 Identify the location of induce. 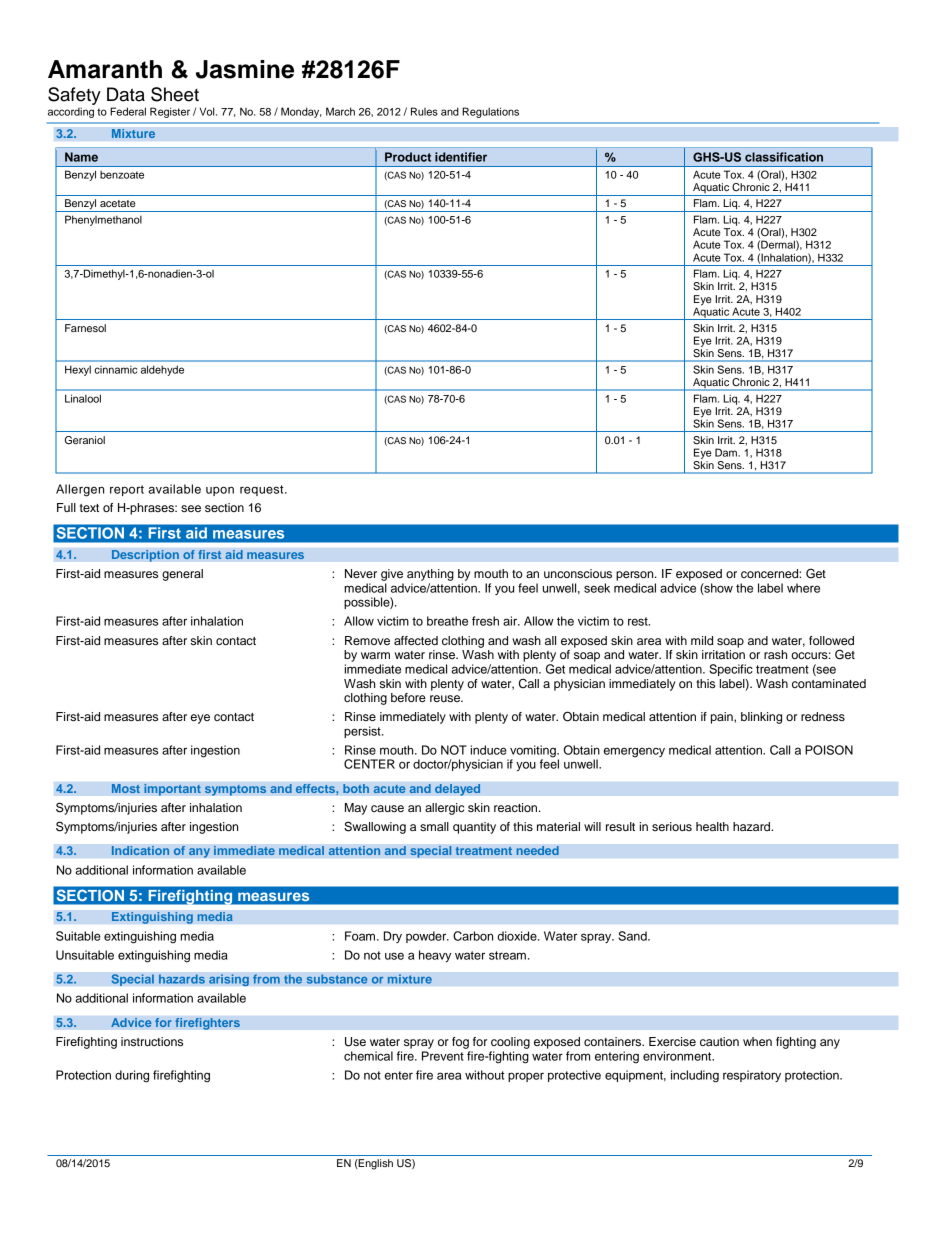
(489, 750).
